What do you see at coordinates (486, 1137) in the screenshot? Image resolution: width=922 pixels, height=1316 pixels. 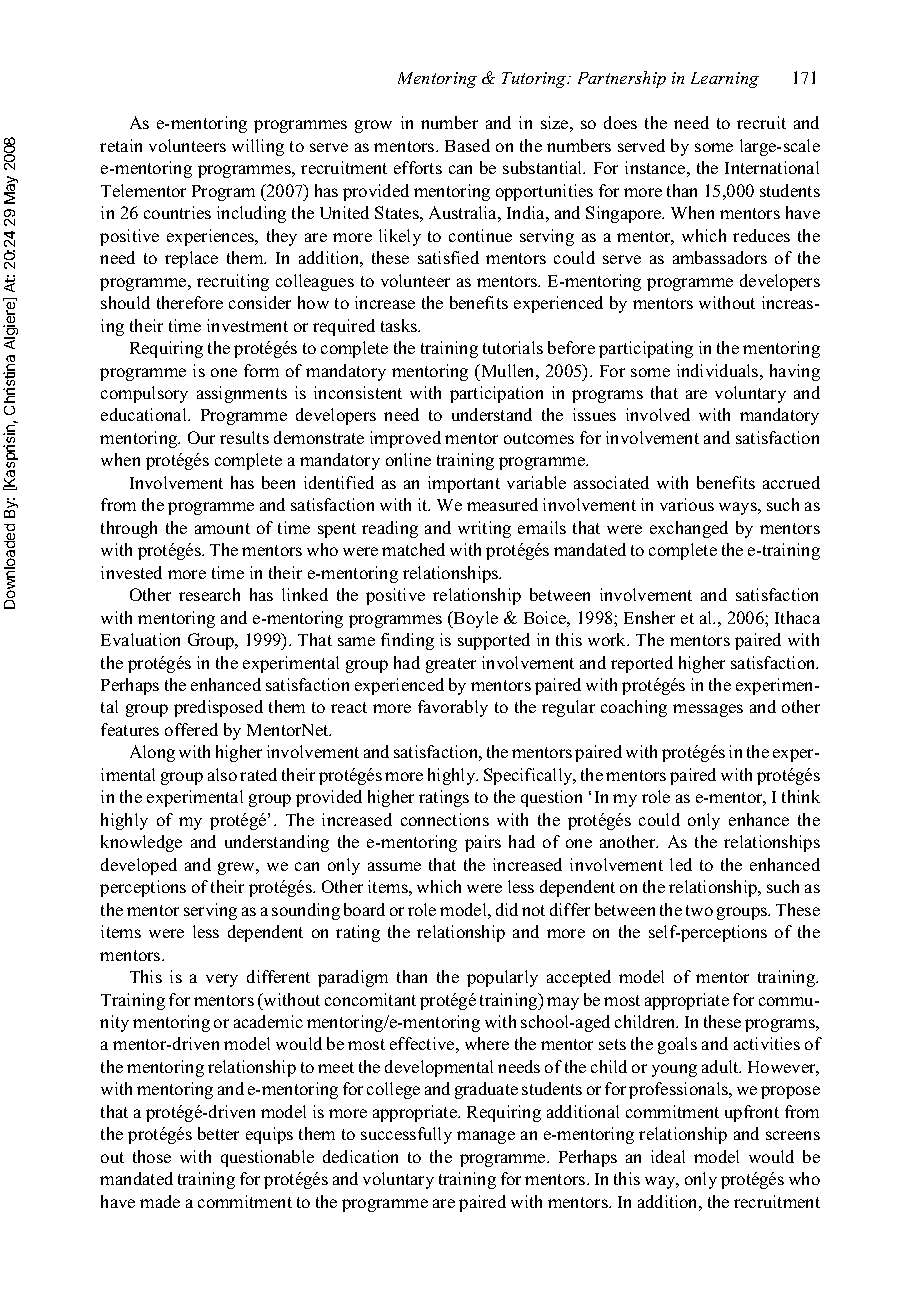 I see `manage` at bounding box center [486, 1137].
